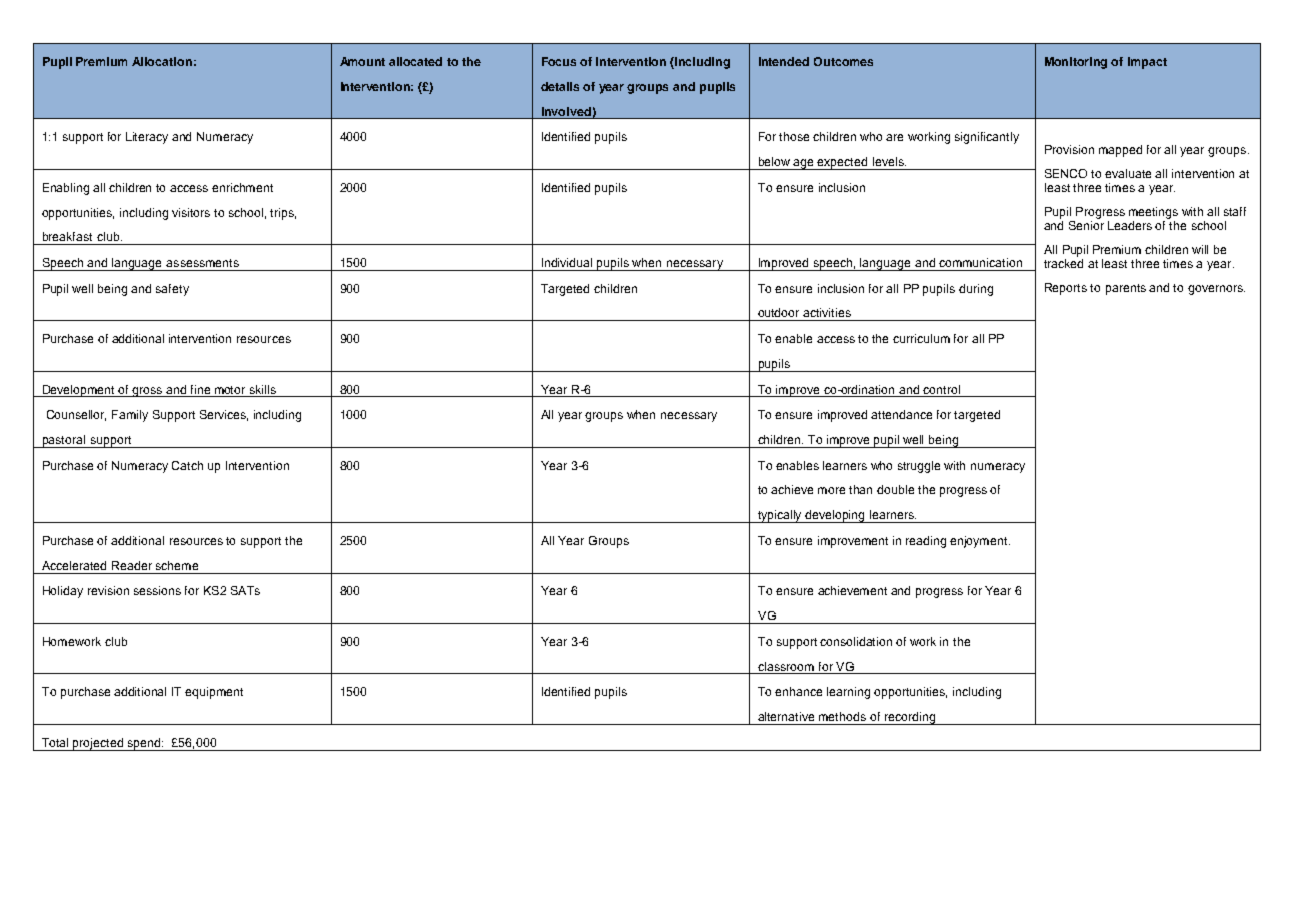 This screenshot has width=1308, height=924. What do you see at coordinates (162, 61) in the screenshot?
I see `Allocation` at bounding box center [162, 61].
